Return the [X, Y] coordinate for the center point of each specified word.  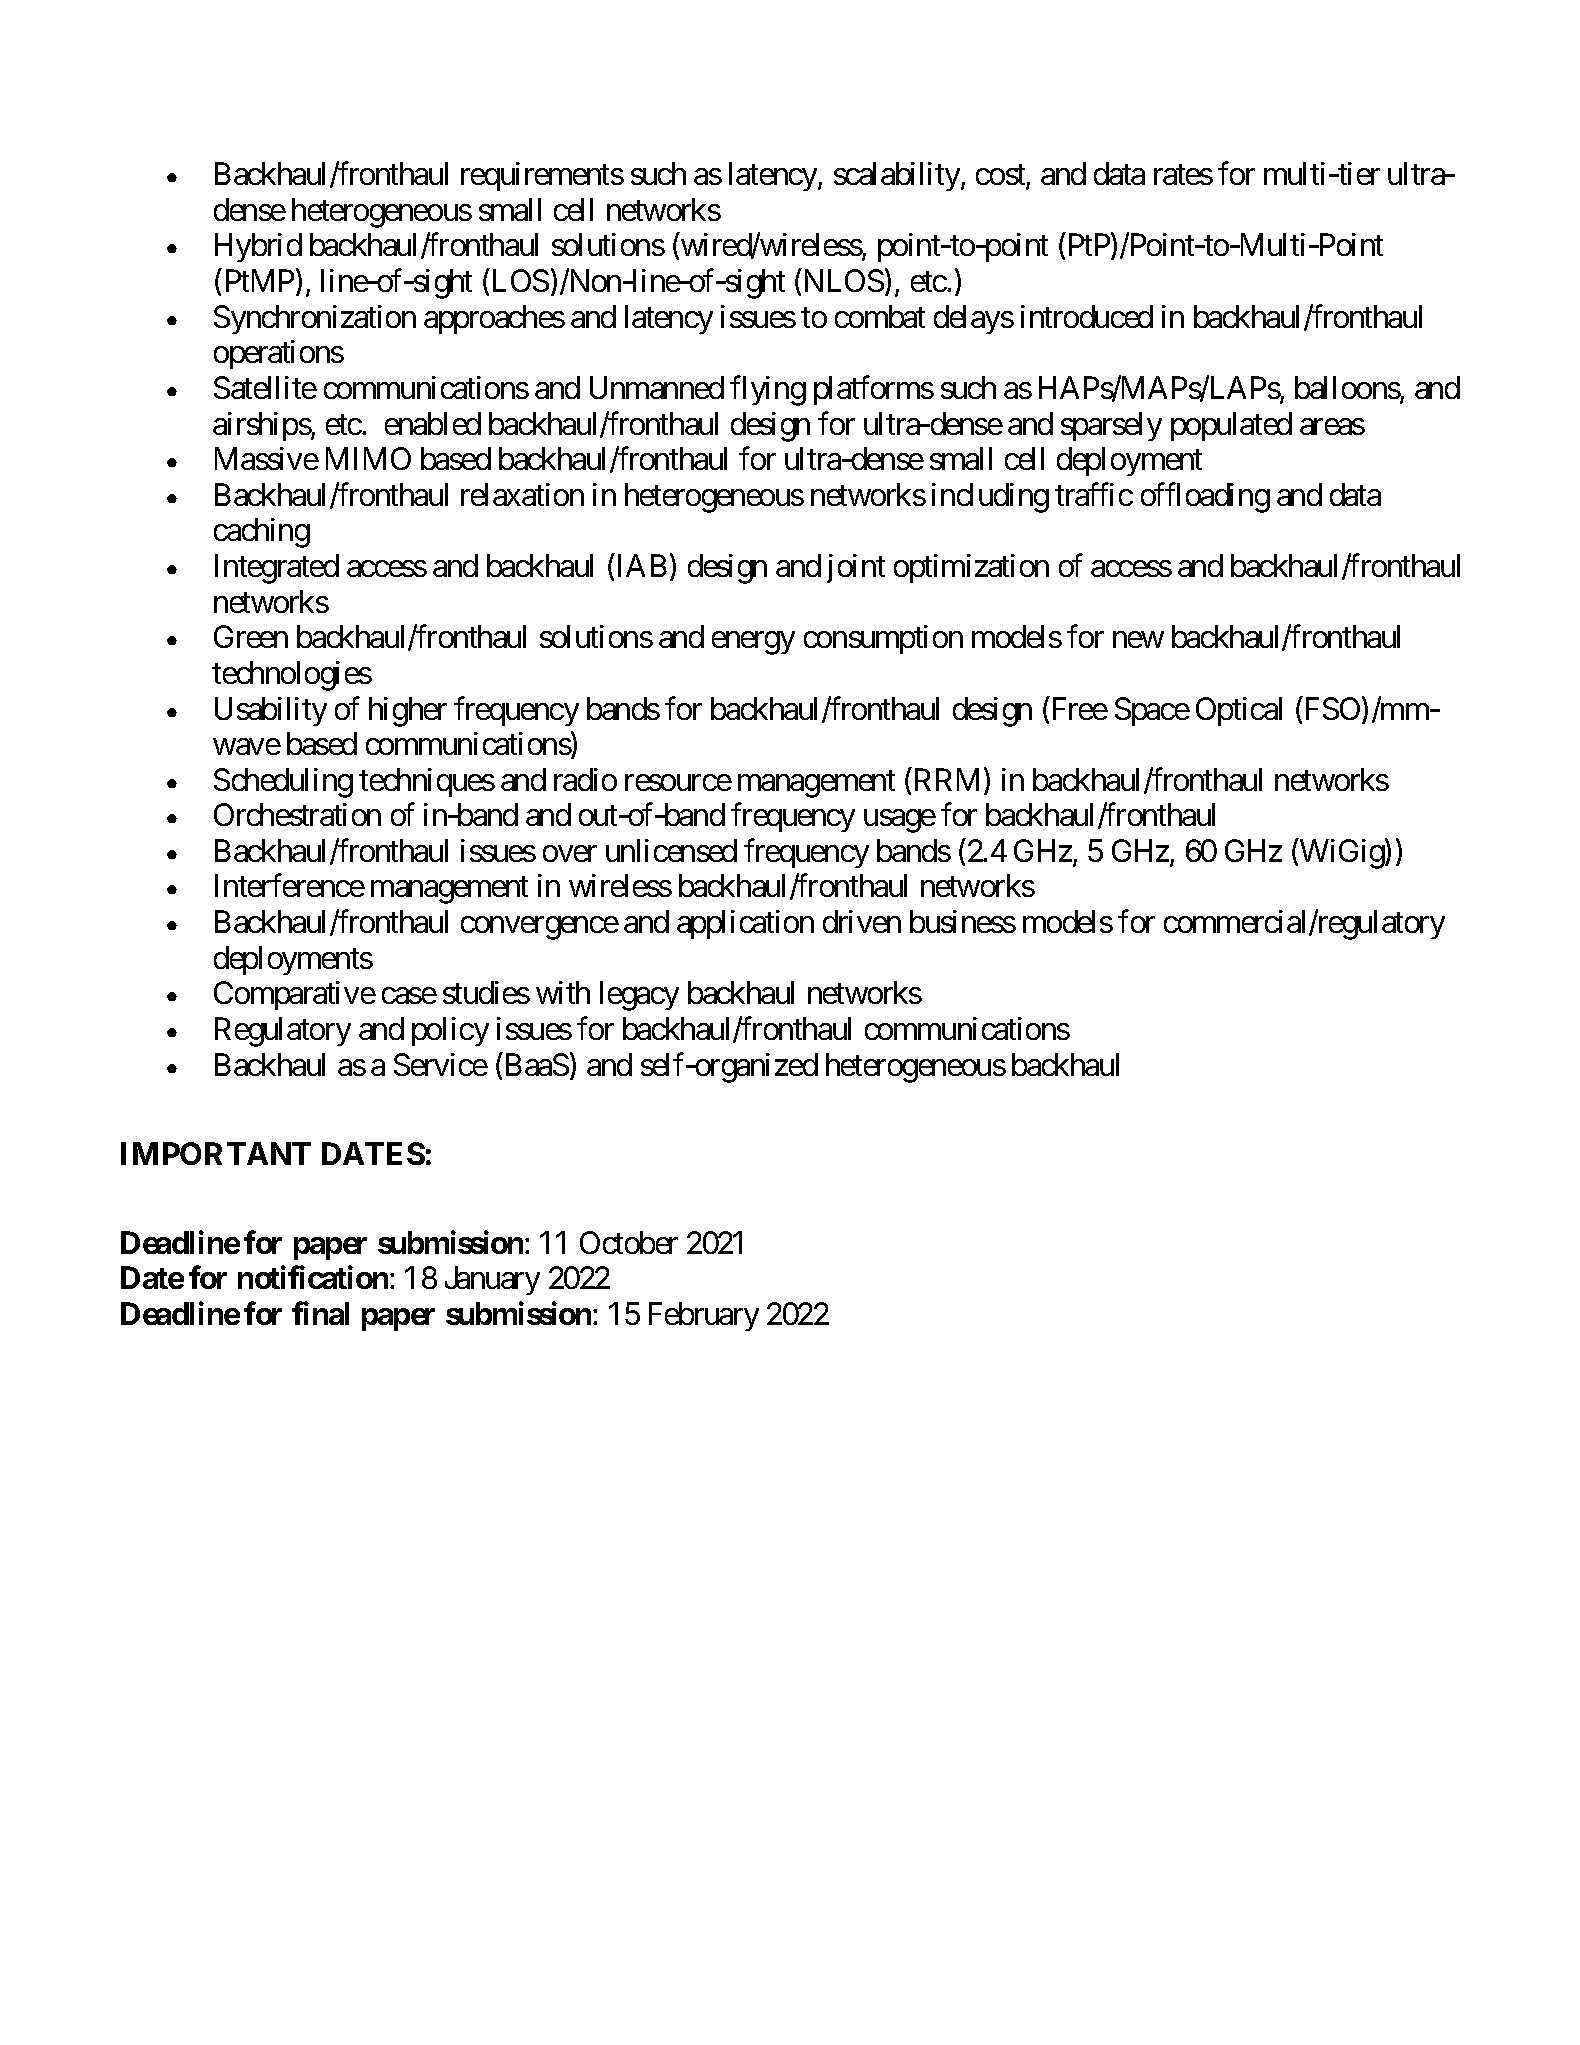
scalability [898, 176]
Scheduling [283, 783]
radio [585, 779]
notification [313, 1277]
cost [1001, 176]
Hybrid [258, 247]
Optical [1239, 711]
